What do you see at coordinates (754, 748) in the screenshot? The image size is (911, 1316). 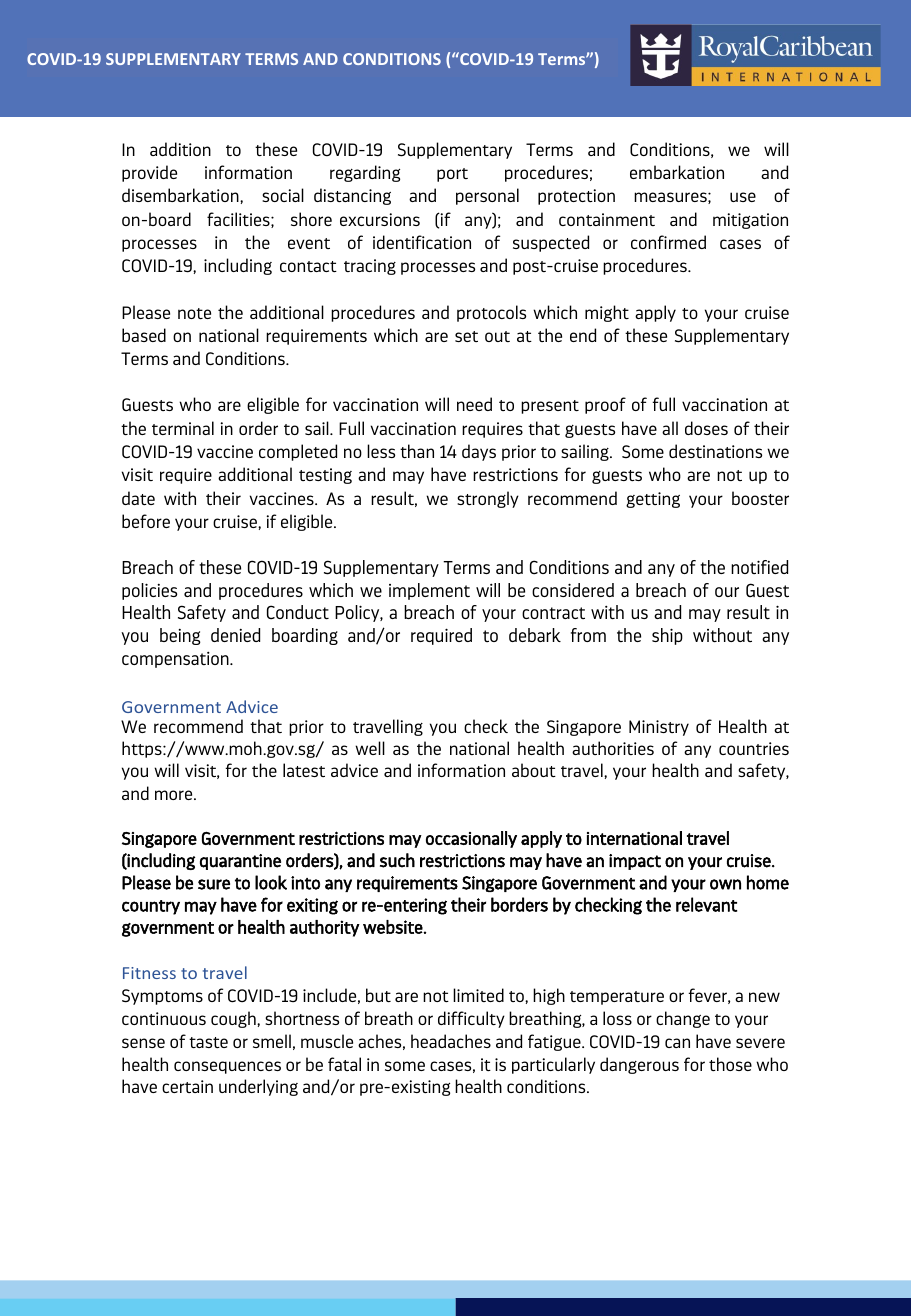 I see `countries` at bounding box center [754, 748].
